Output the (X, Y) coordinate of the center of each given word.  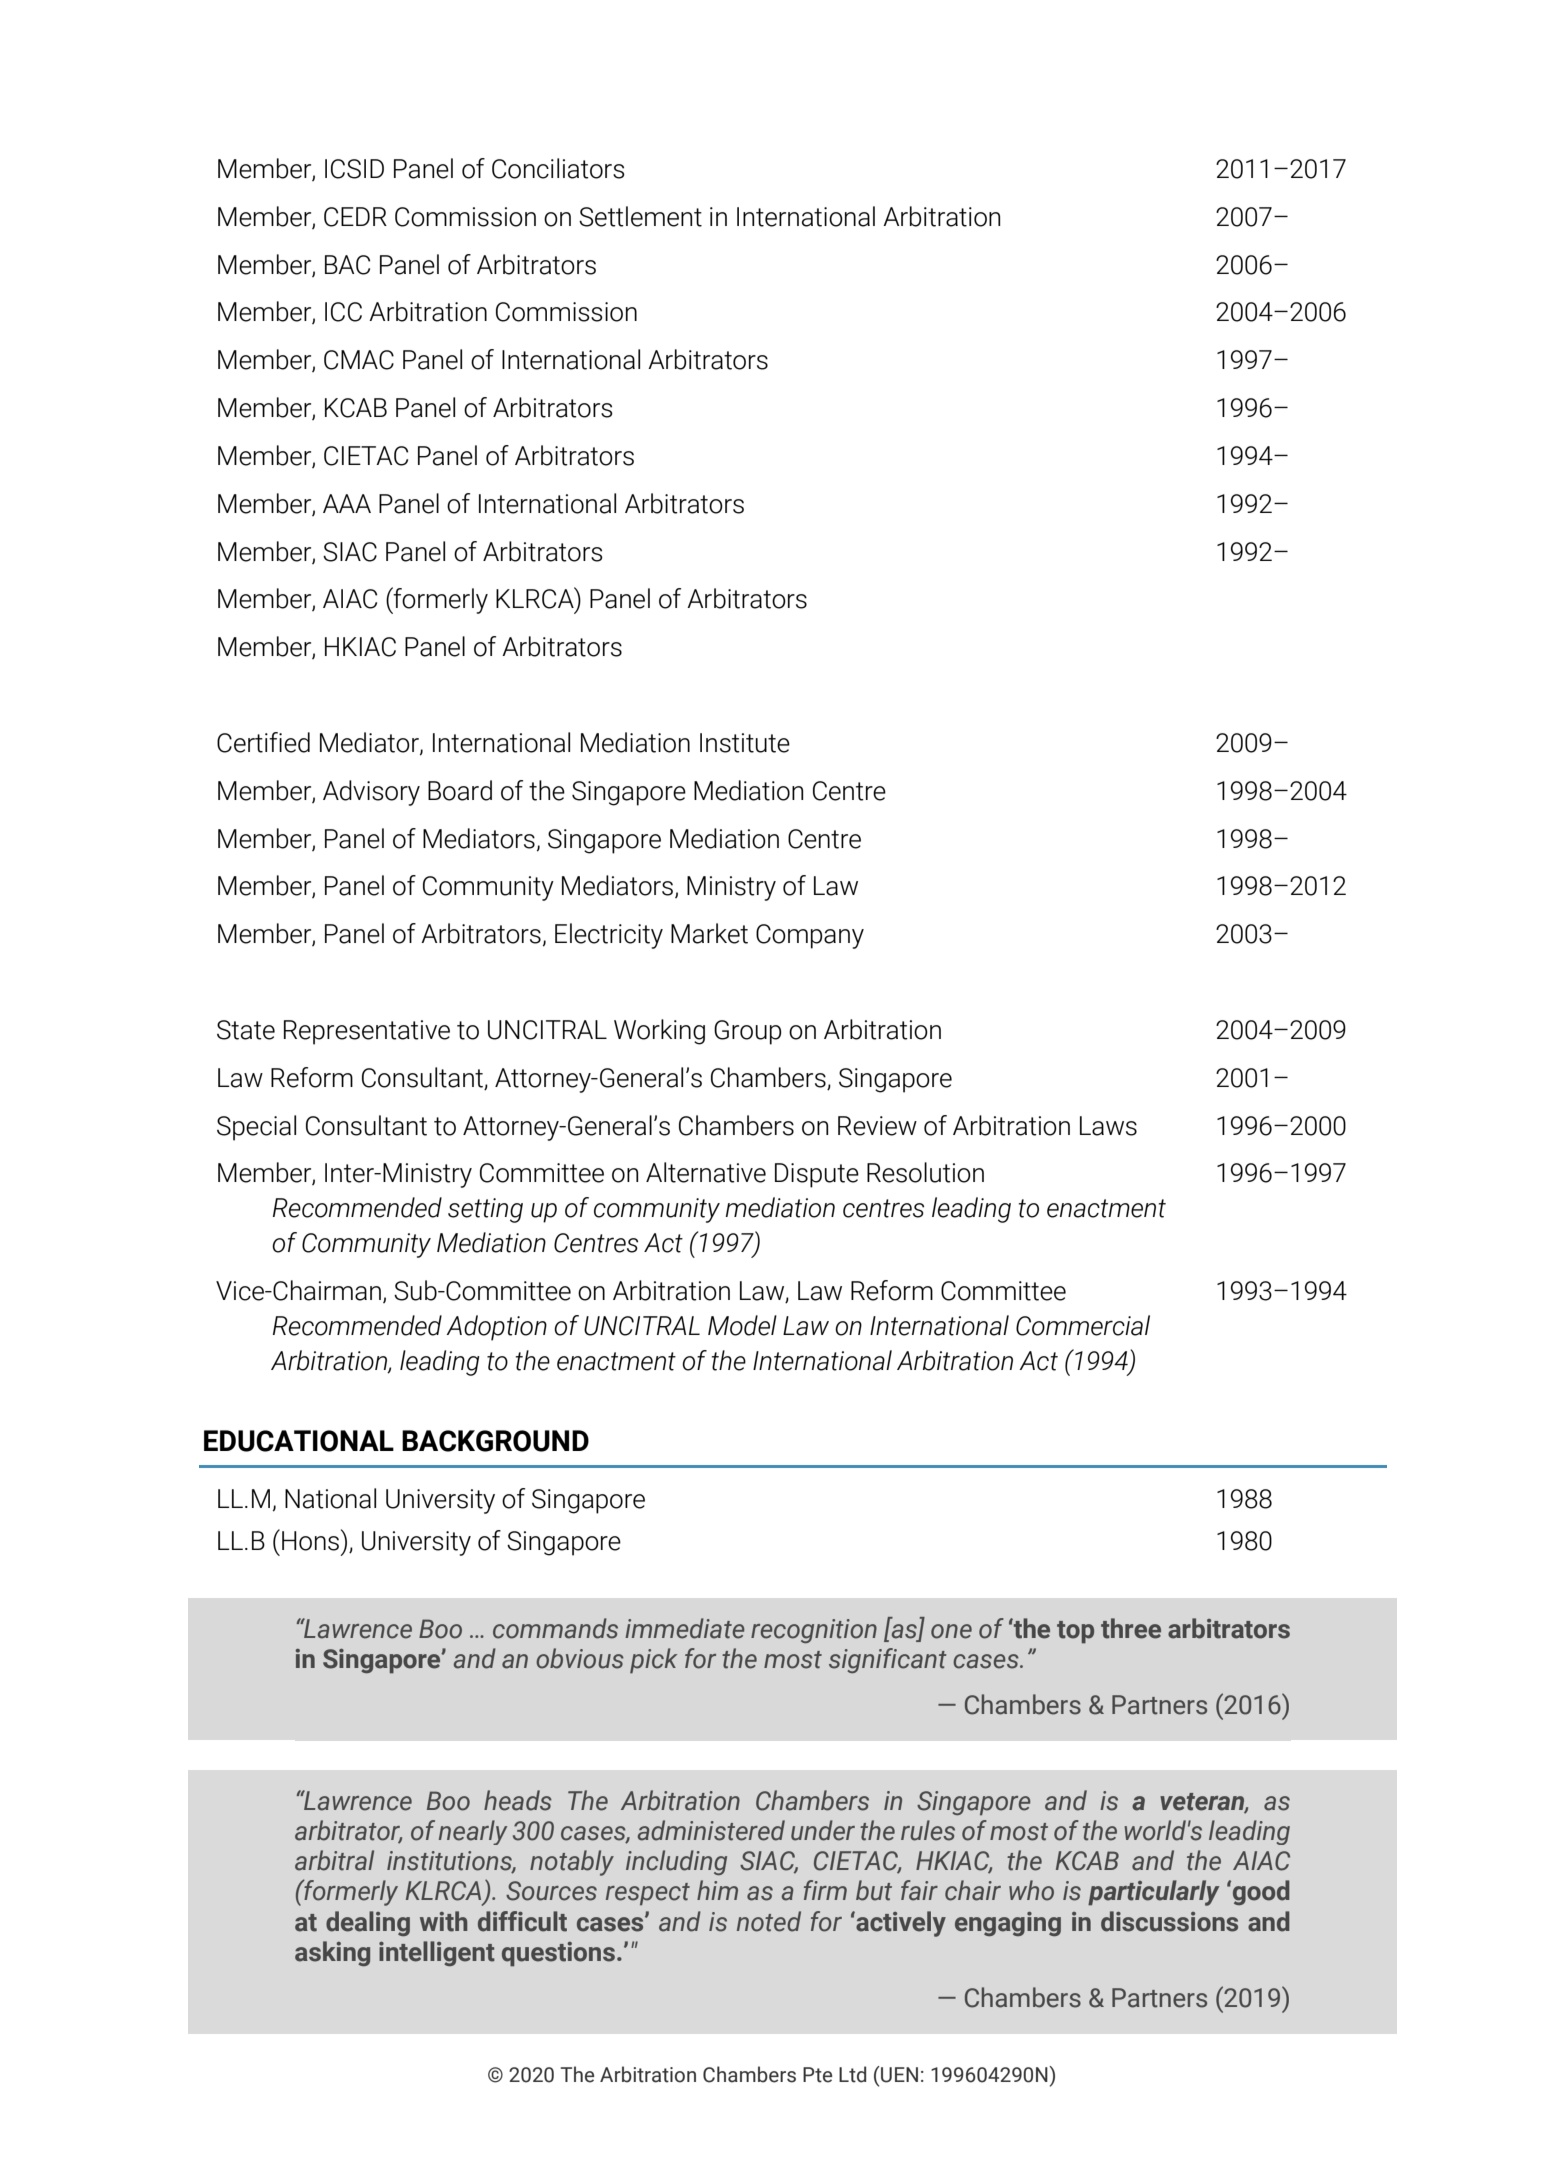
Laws (1108, 1126)
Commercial (1083, 1325)
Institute (745, 743)
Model (742, 1325)
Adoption (496, 1328)
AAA (347, 503)
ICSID (354, 169)
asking (332, 1953)
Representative (367, 1032)
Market (709, 933)
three (1131, 1628)
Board (460, 790)
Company (810, 936)
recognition (814, 1631)
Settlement (640, 216)
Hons (310, 1541)
